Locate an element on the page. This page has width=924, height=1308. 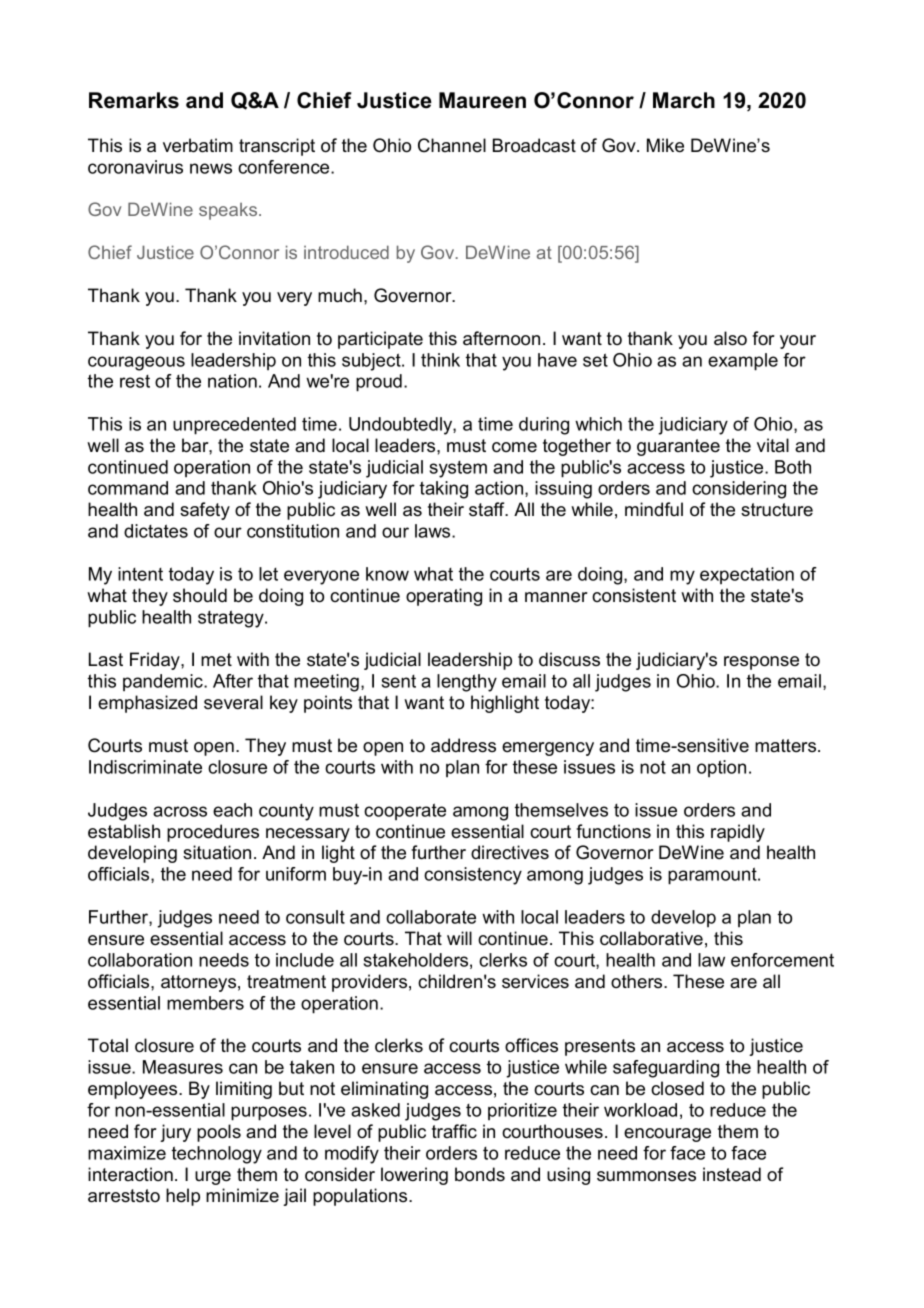
verbatim is located at coordinates (198, 145).
